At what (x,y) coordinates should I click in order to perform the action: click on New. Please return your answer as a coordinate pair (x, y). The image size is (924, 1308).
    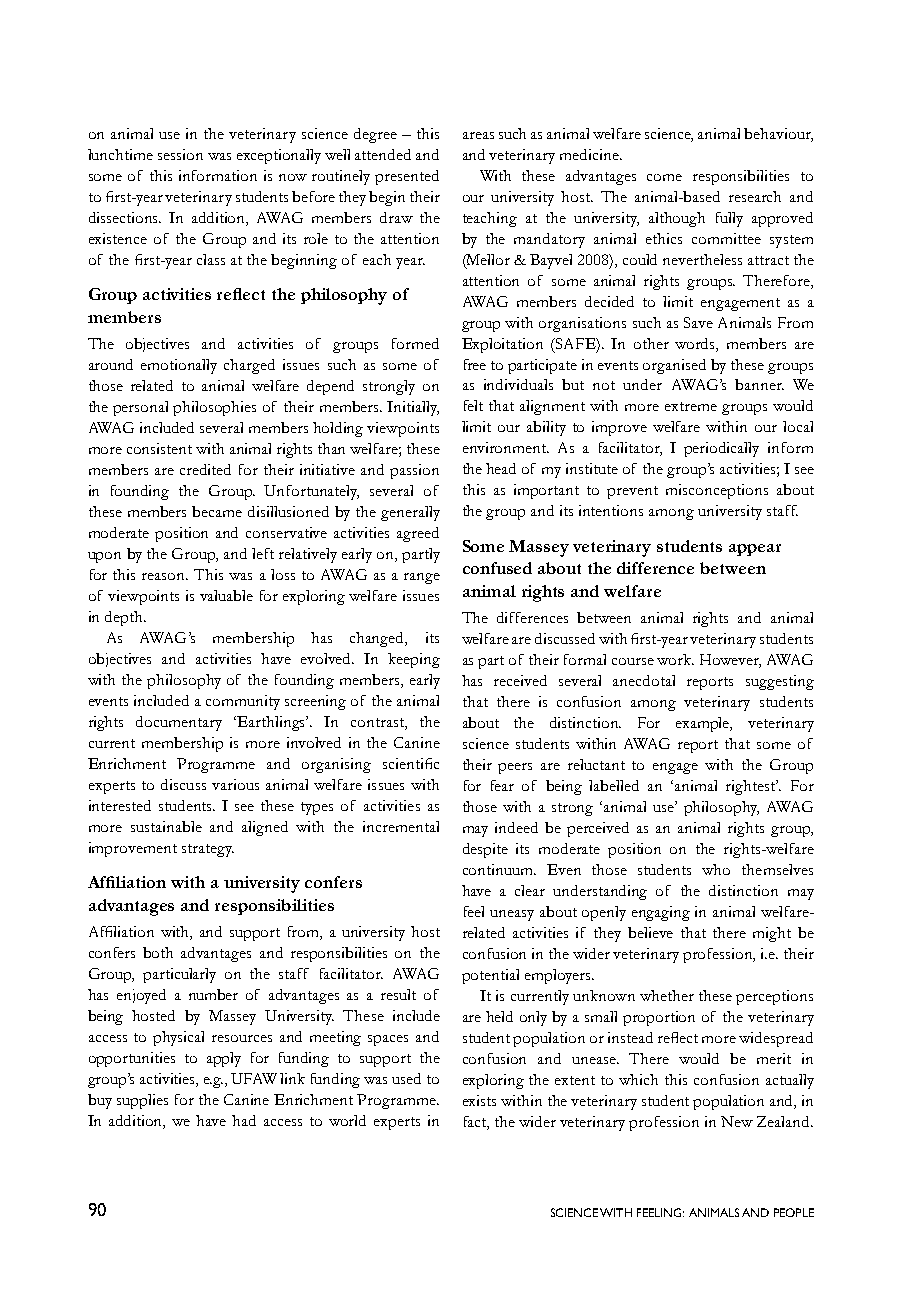
    Looking at the image, I should click on (737, 1121).
